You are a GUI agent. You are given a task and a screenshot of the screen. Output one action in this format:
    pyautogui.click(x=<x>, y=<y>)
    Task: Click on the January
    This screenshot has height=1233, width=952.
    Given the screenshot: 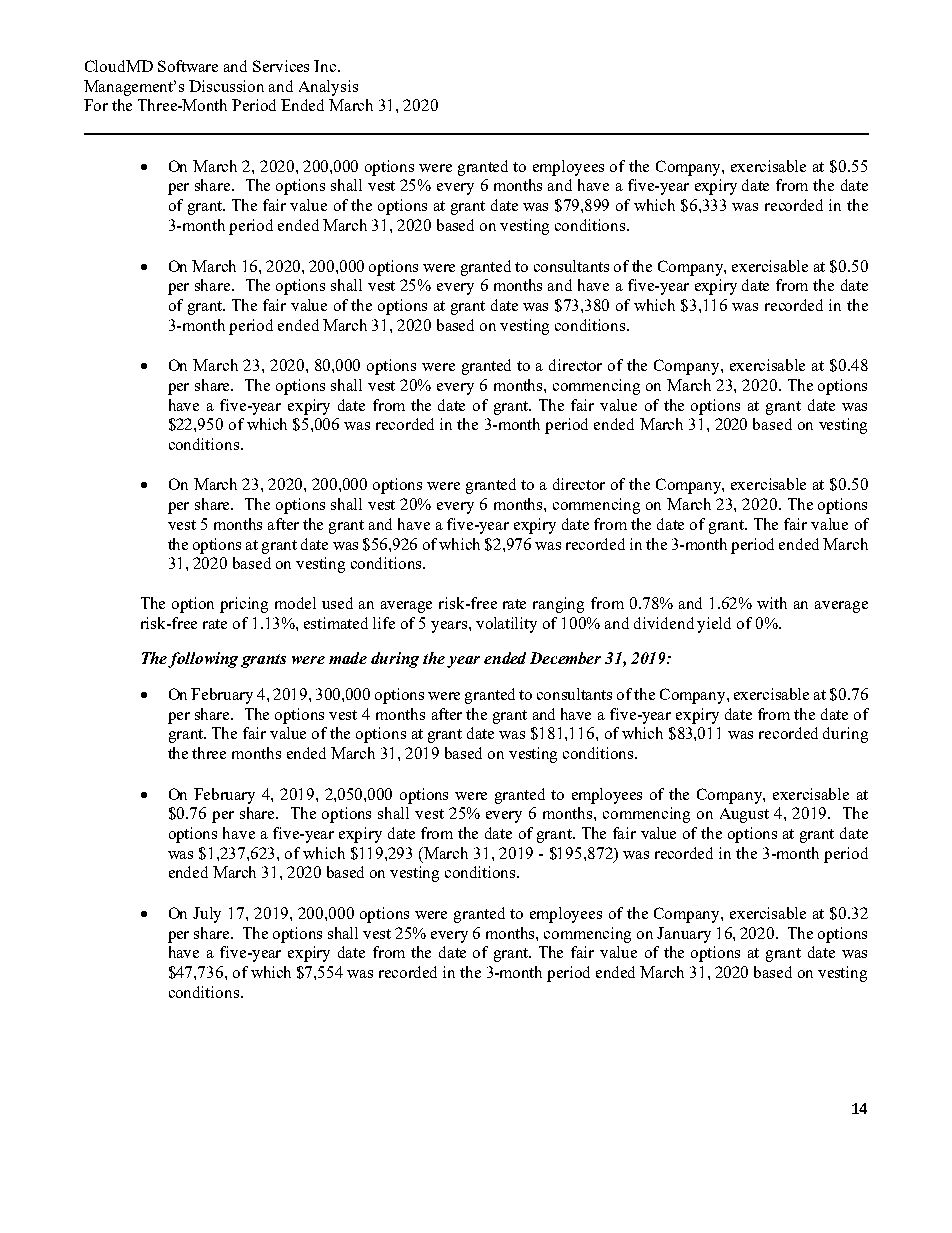 What is the action you would take?
    pyautogui.click(x=684, y=935)
